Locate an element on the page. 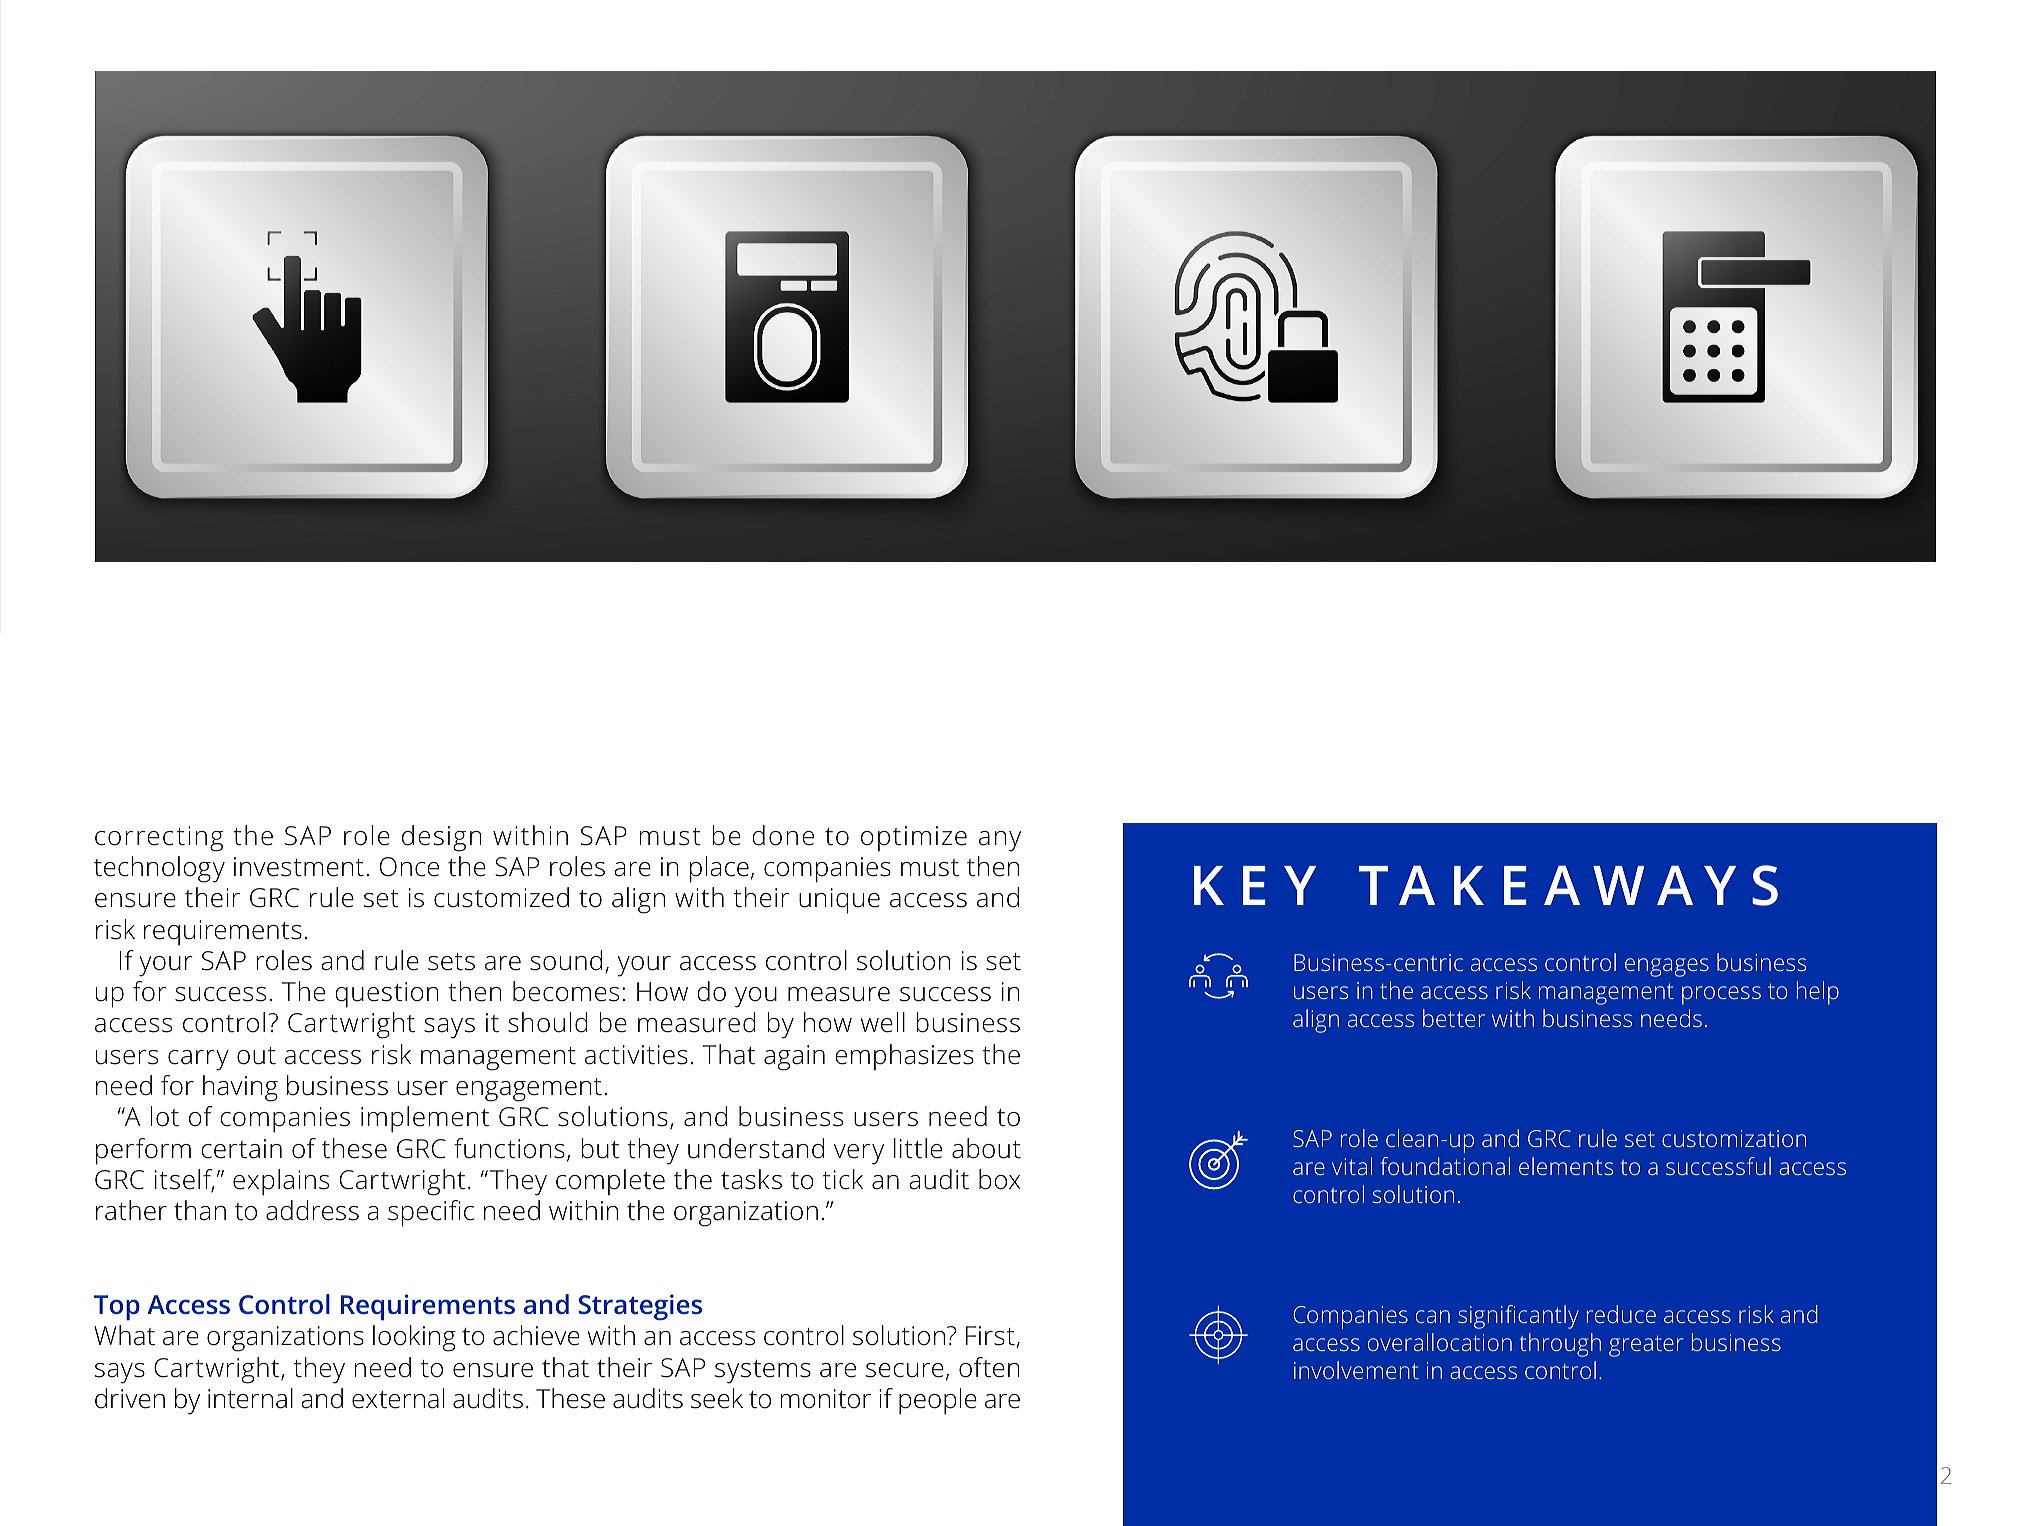 The width and height of the document is (2031, 1526). optimize is located at coordinates (914, 838).
